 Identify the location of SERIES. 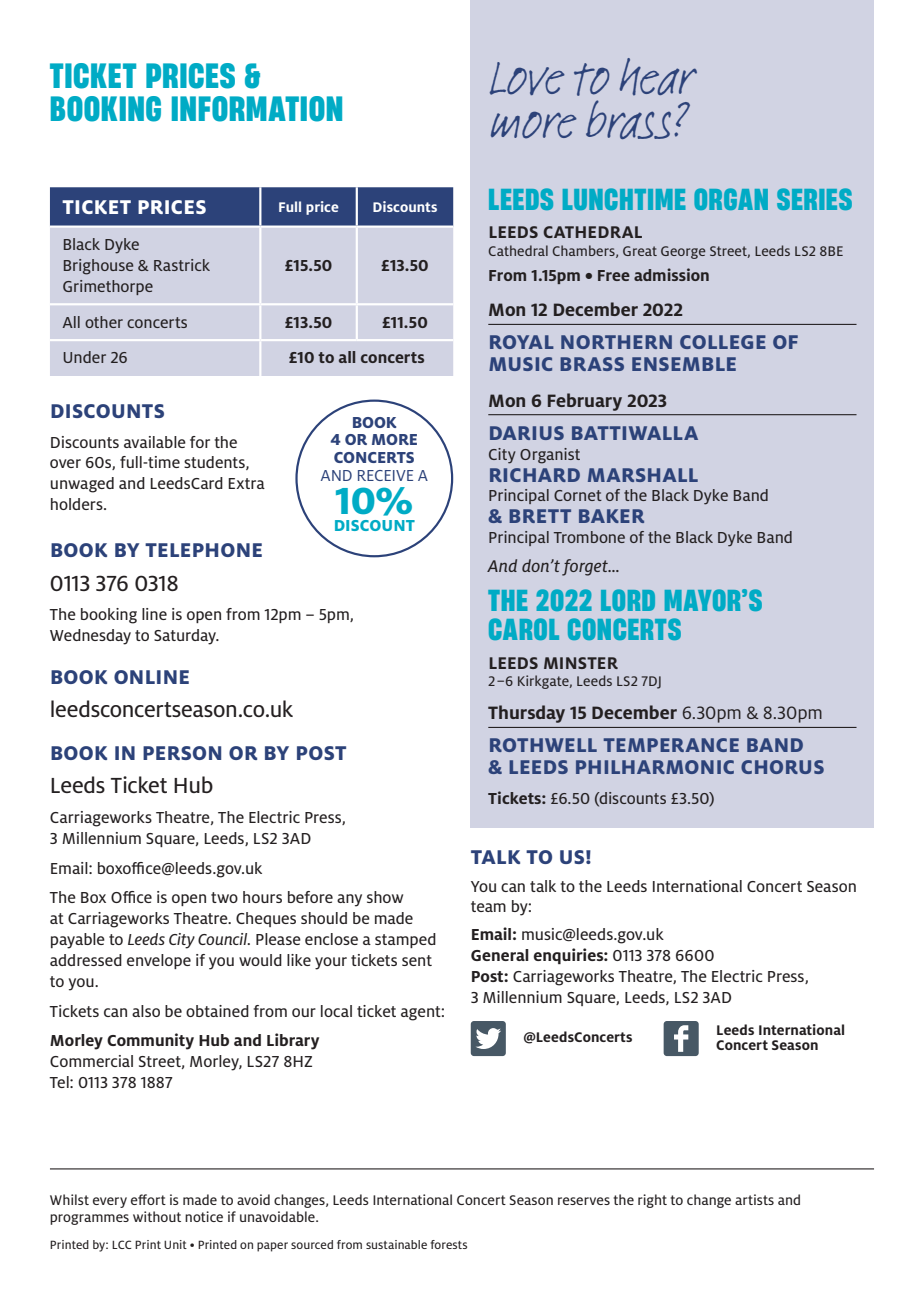
(814, 199).
